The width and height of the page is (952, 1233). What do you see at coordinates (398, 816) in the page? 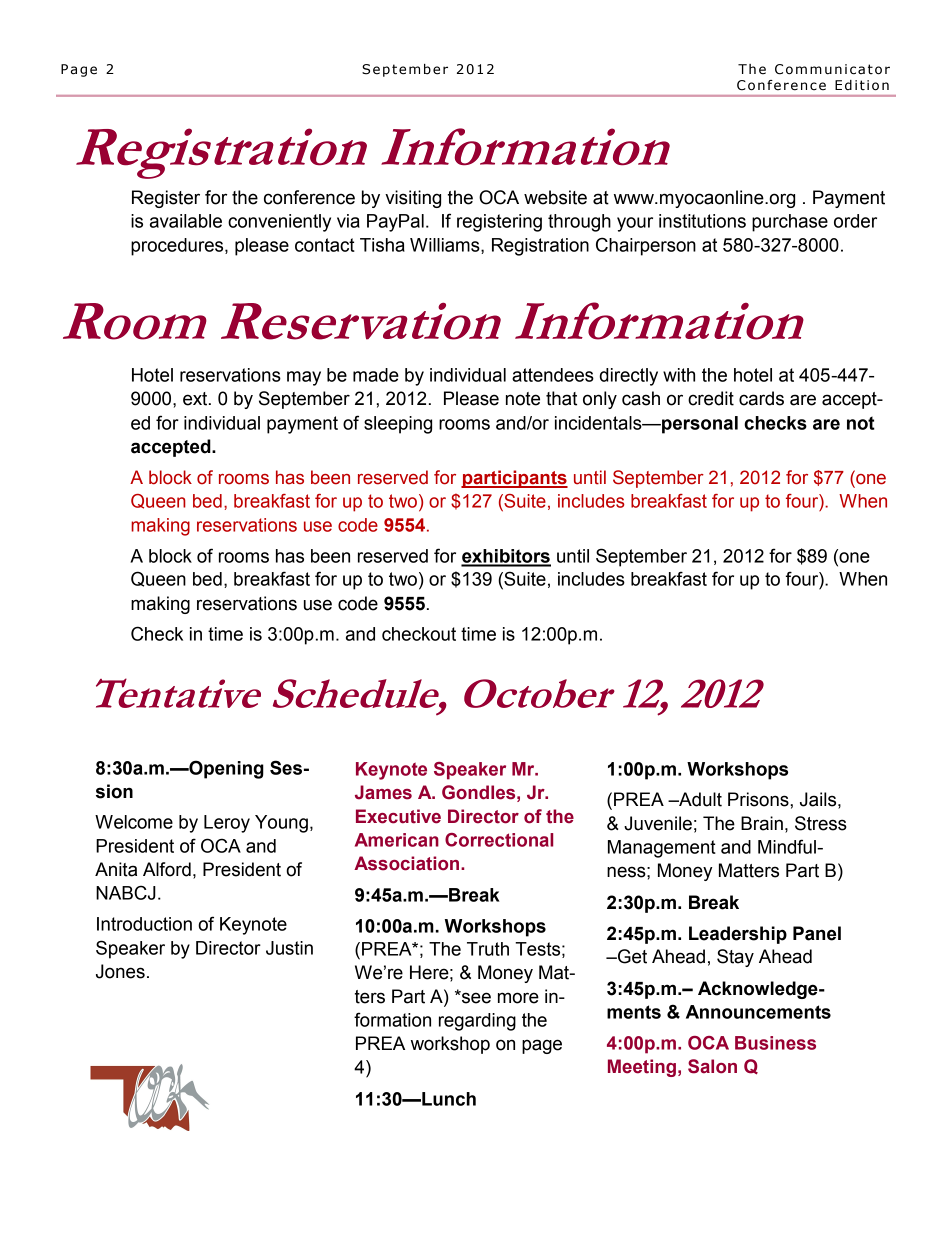
I see `Executive` at bounding box center [398, 816].
